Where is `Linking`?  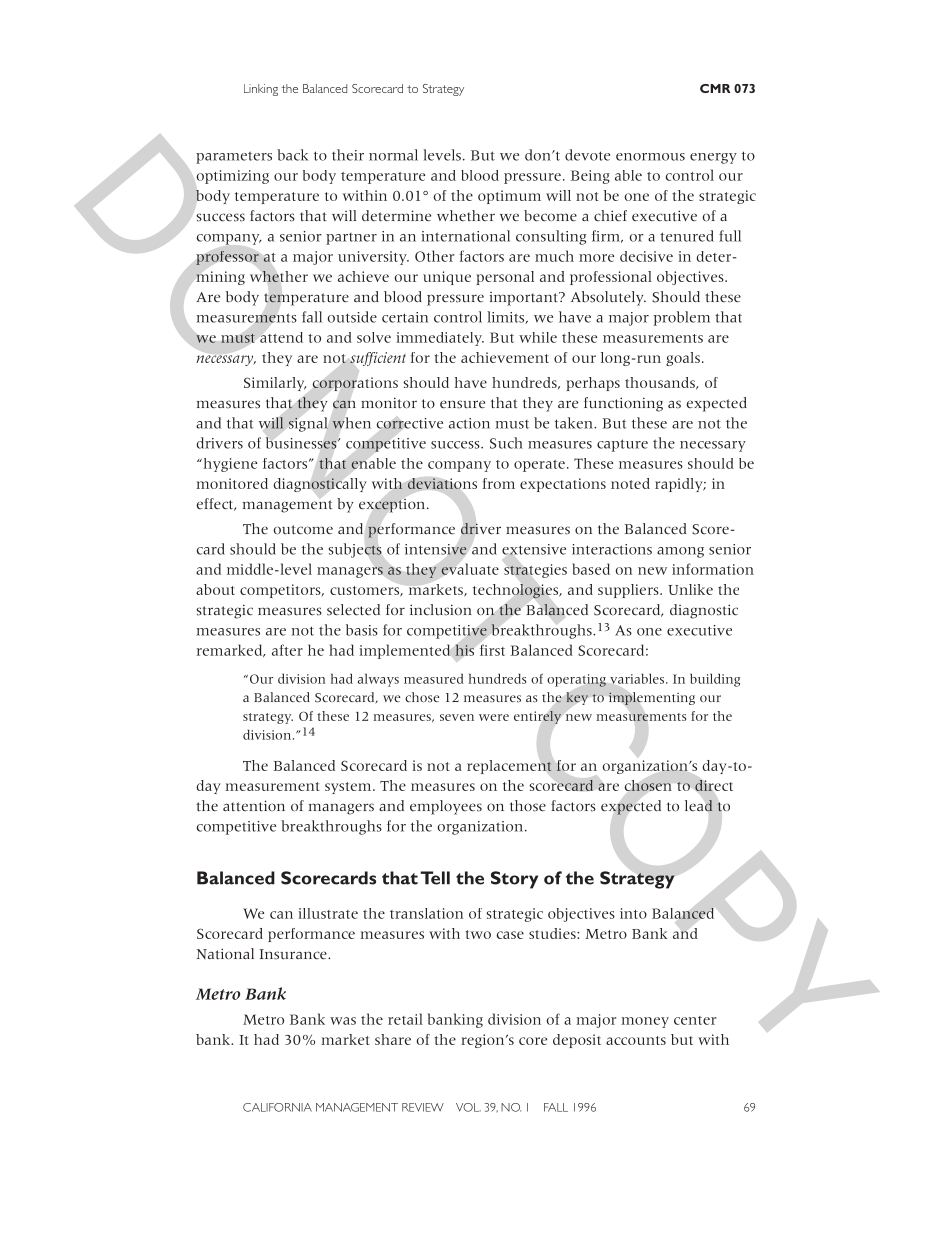
Linking is located at coordinates (261, 90).
